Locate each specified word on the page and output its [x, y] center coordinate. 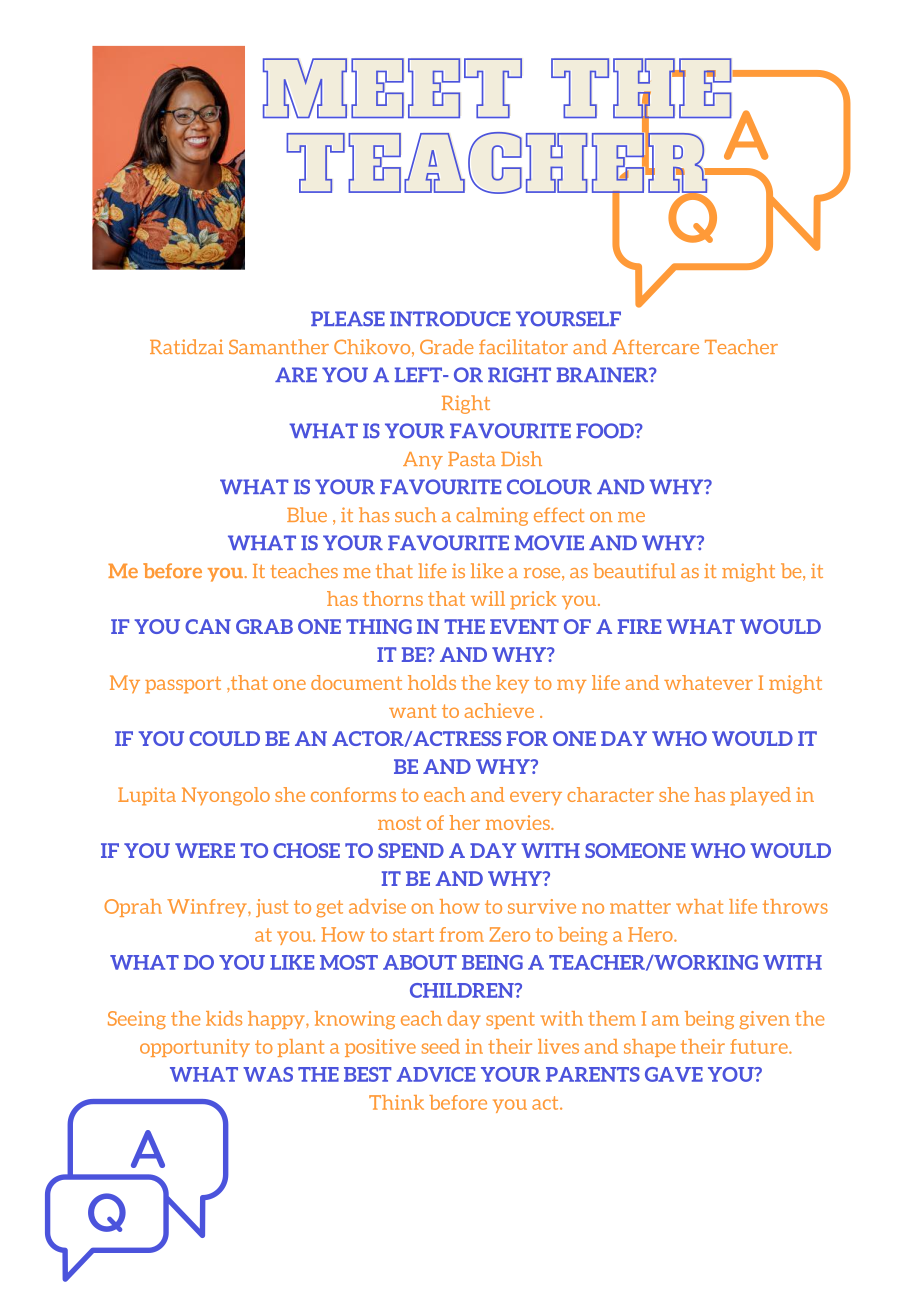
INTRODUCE [450, 319]
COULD [224, 738]
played [760, 796]
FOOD [606, 431]
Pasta [472, 459]
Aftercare [655, 346]
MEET [392, 88]
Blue [307, 514]
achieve [499, 710]
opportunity [195, 1048]
